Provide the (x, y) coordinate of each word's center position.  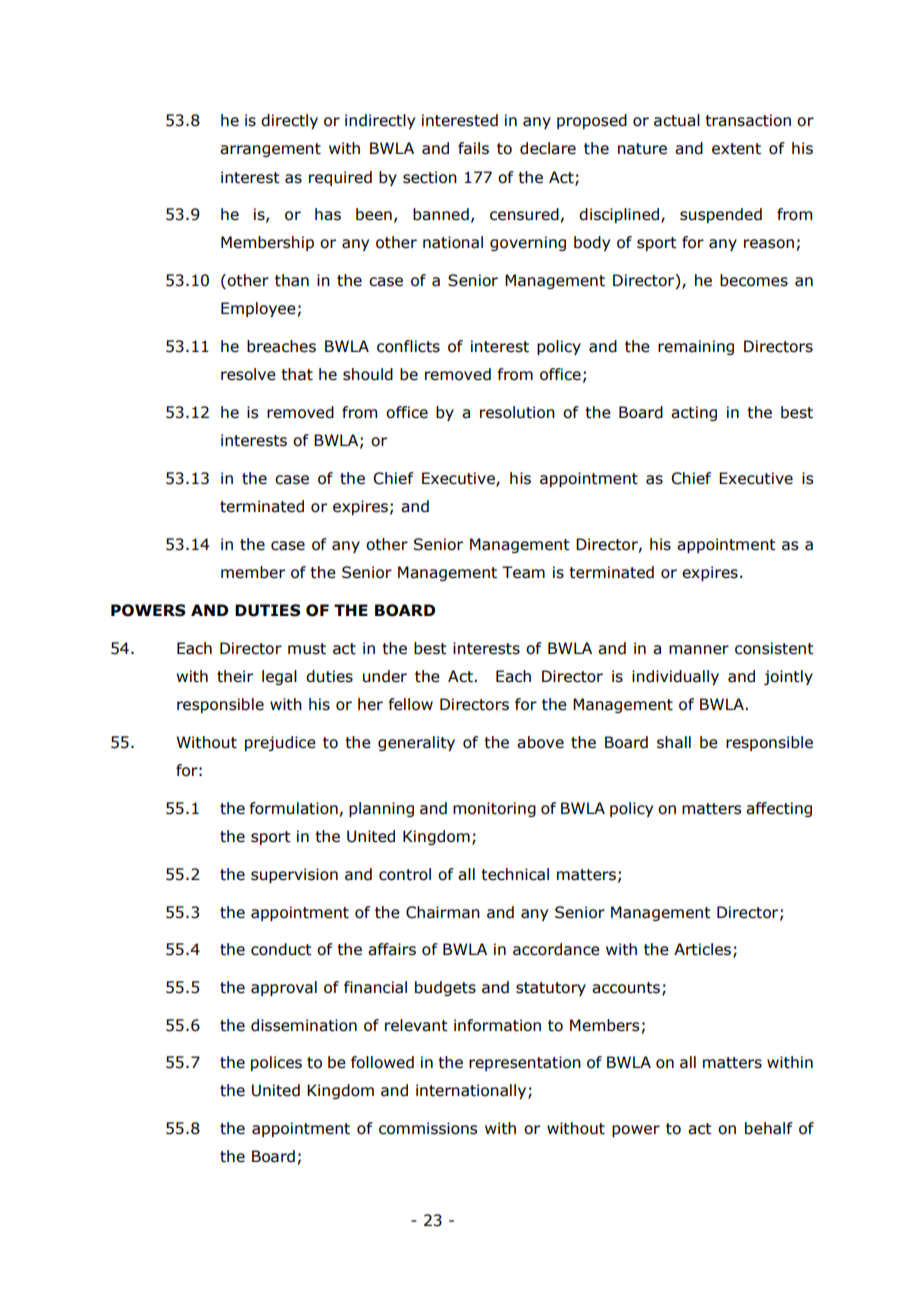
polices (276, 1063)
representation (525, 1063)
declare (548, 148)
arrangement (270, 150)
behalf (769, 1128)
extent (736, 149)
